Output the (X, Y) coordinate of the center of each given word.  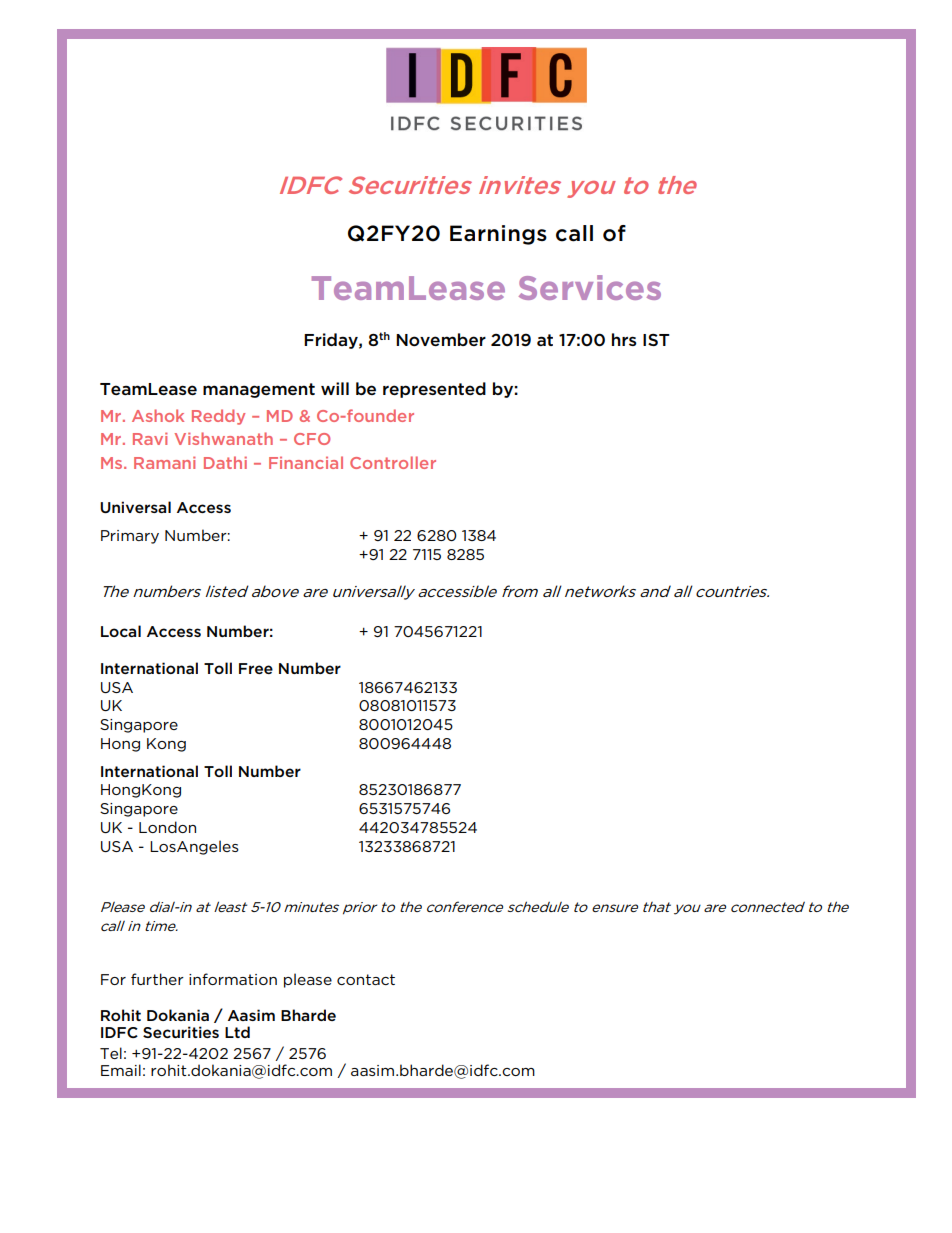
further (157, 979)
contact (366, 979)
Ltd (237, 1032)
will (335, 388)
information (233, 979)
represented (434, 390)
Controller (393, 462)
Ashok (158, 415)
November (441, 340)
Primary (130, 537)
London (167, 827)
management (259, 390)
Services (590, 287)
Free (256, 668)
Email (121, 1070)
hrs (624, 339)
